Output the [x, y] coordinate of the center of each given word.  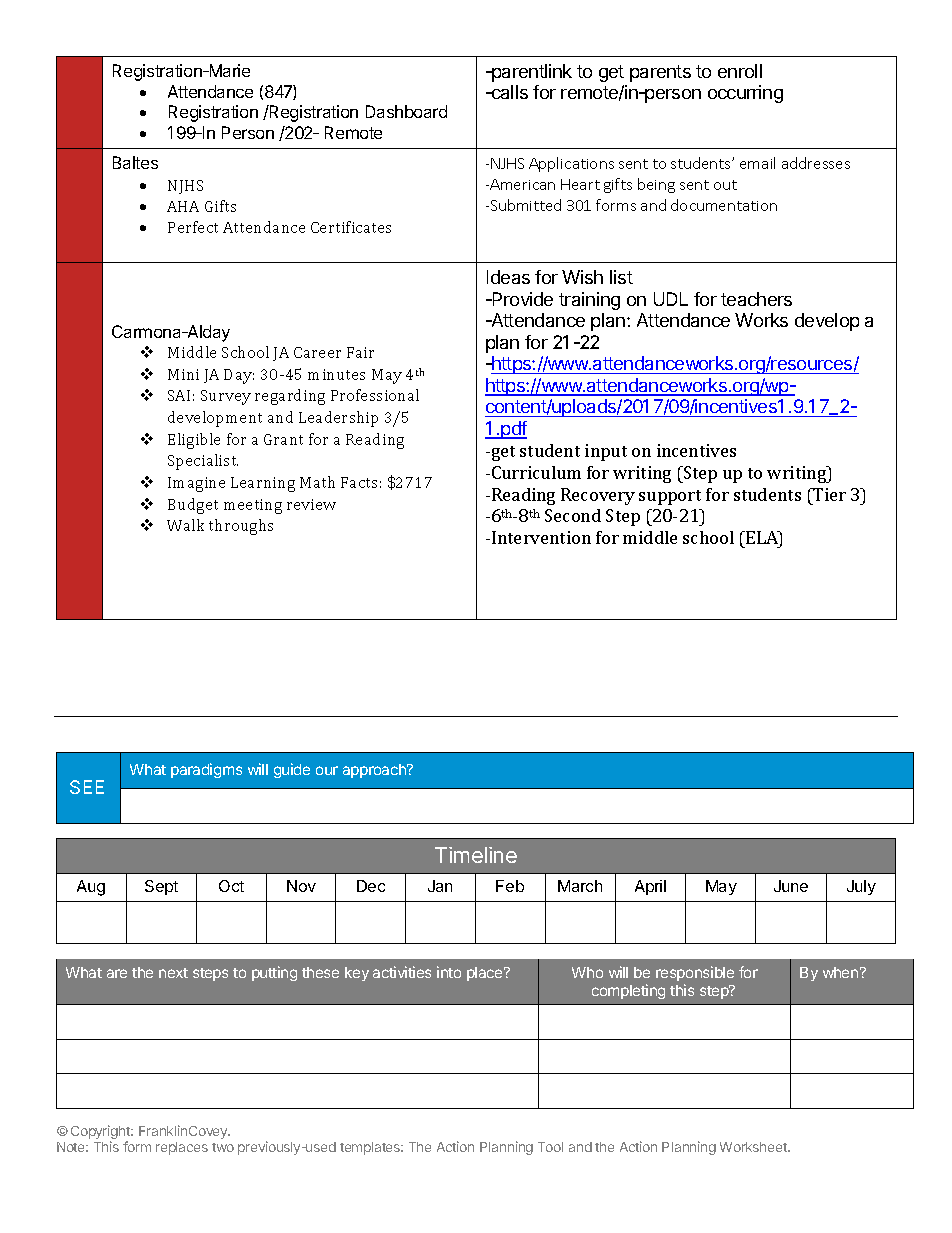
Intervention [541, 537]
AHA [183, 206]
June [791, 886]
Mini [183, 374]
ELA [762, 537]
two [223, 1147]
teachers [756, 299]
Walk [185, 525]
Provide [521, 299]
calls [508, 92]
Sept [161, 887]
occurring [745, 94]
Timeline [476, 855]
